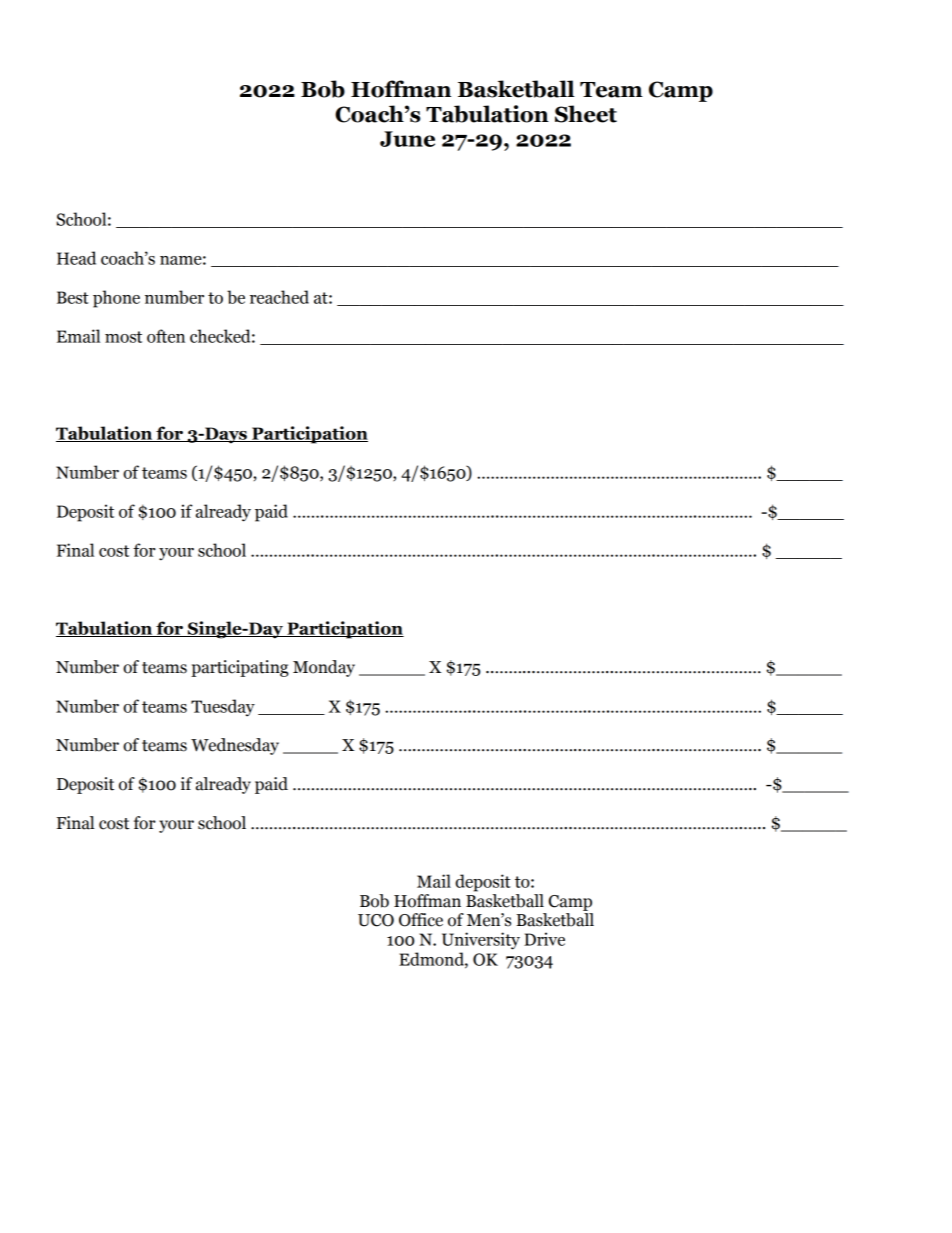 This screenshot has height=1233, width=952. I want to click on most, so click(123, 337).
